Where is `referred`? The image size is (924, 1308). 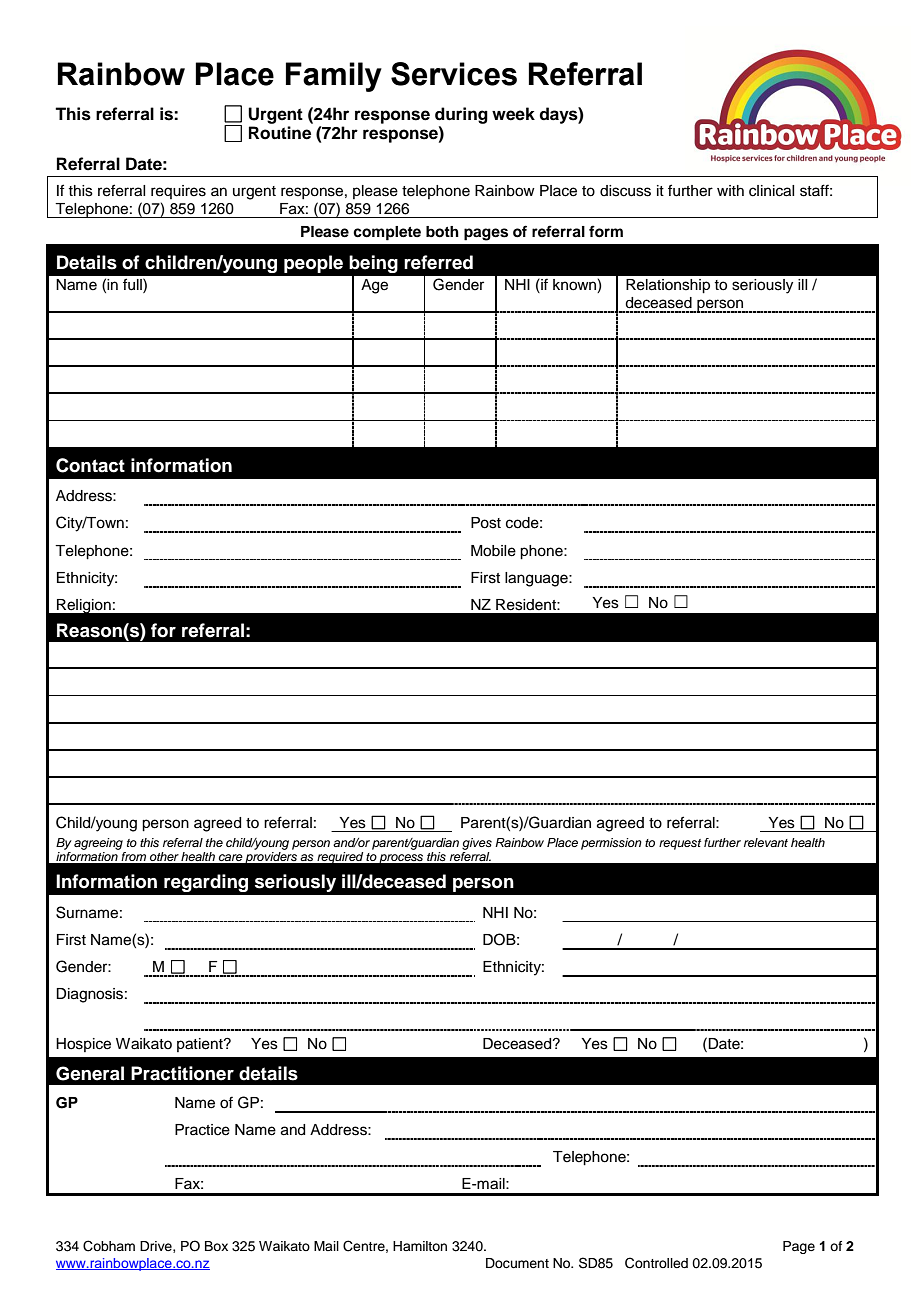 referred is located at coordinates (438, 262).
